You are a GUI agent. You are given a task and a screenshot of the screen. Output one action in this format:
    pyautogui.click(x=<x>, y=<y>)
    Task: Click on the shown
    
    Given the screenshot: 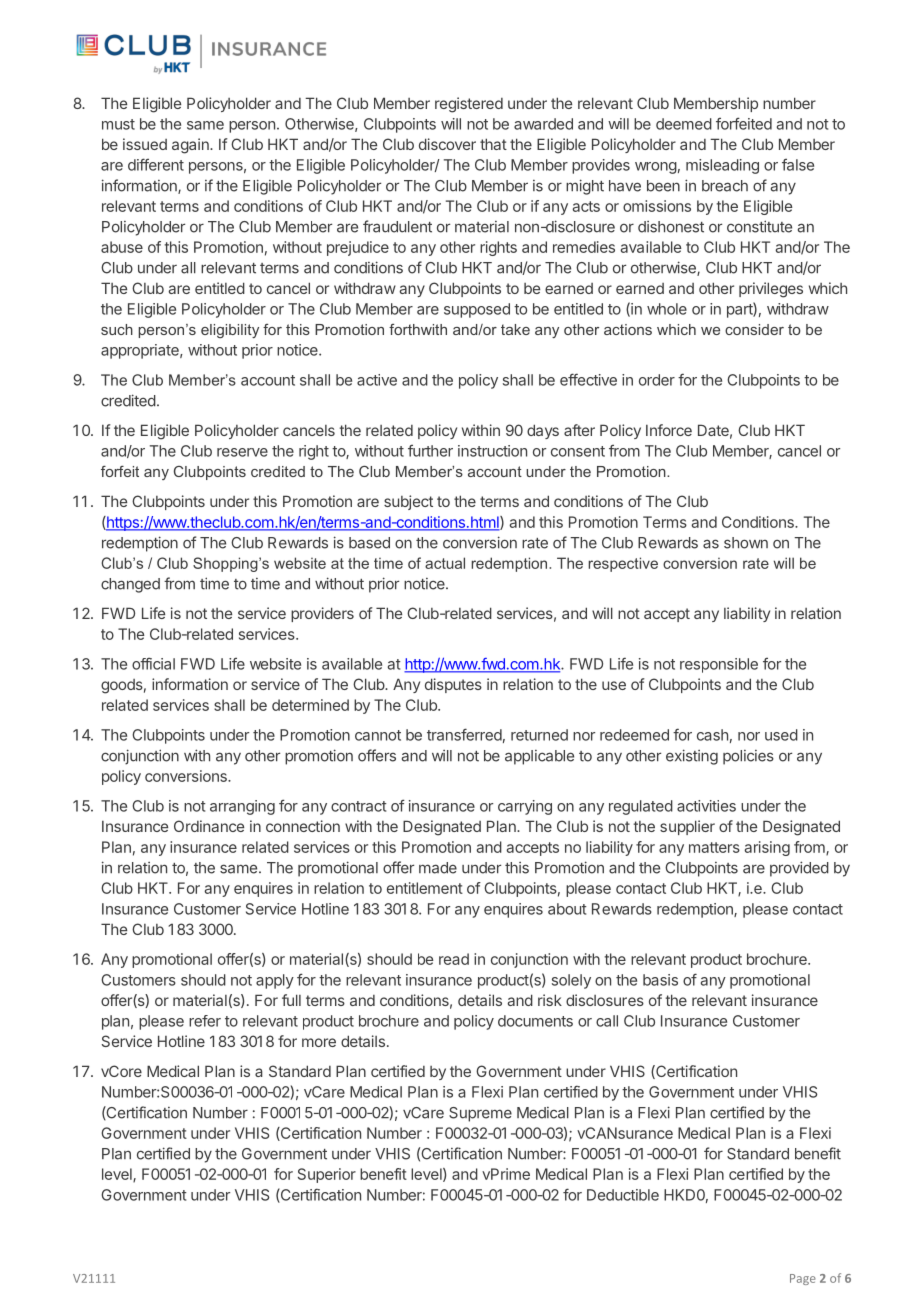 What is the action you would take?
    pyautogui.click(x=746, y=543)
